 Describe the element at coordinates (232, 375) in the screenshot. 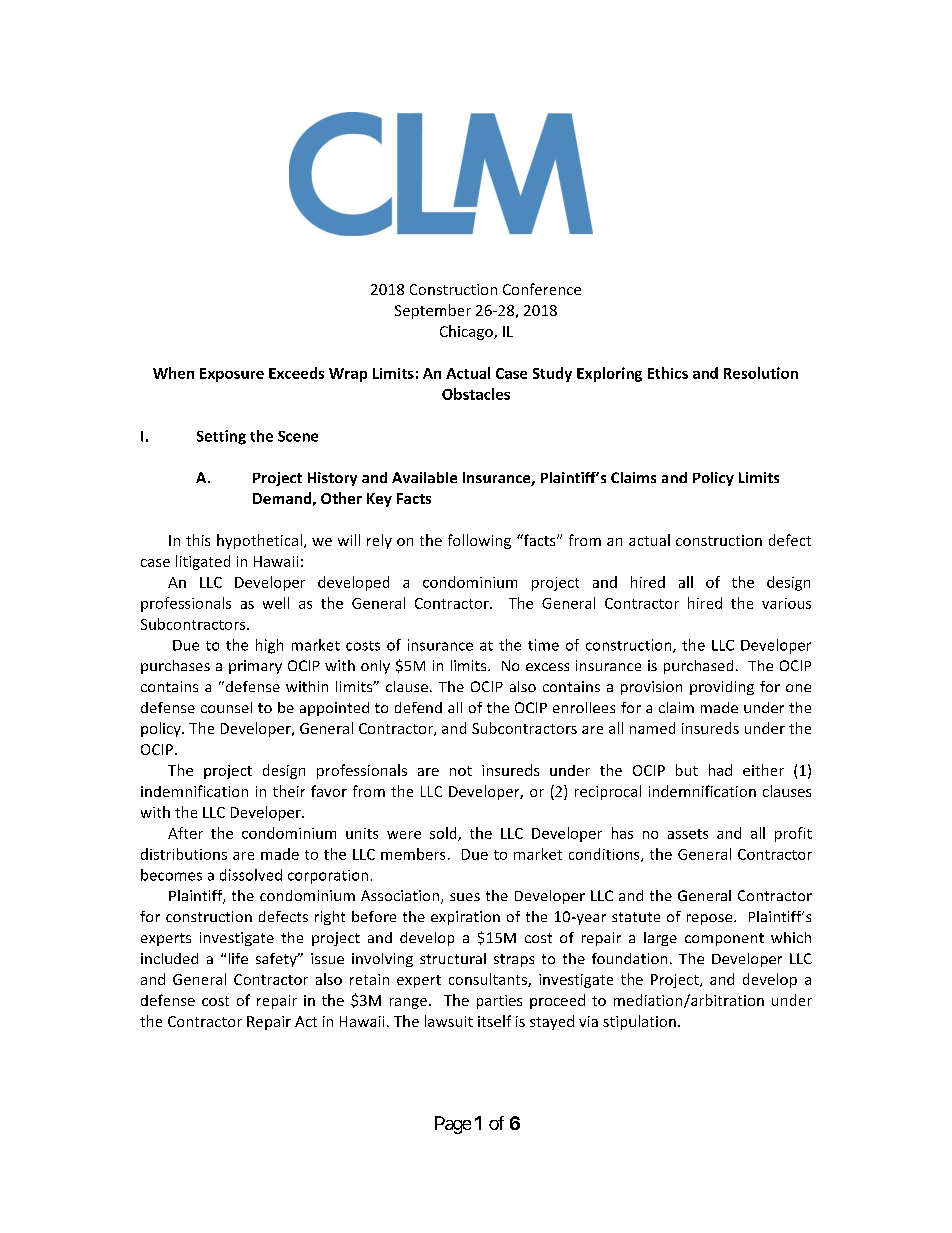

I see `Exposure` at that location.
